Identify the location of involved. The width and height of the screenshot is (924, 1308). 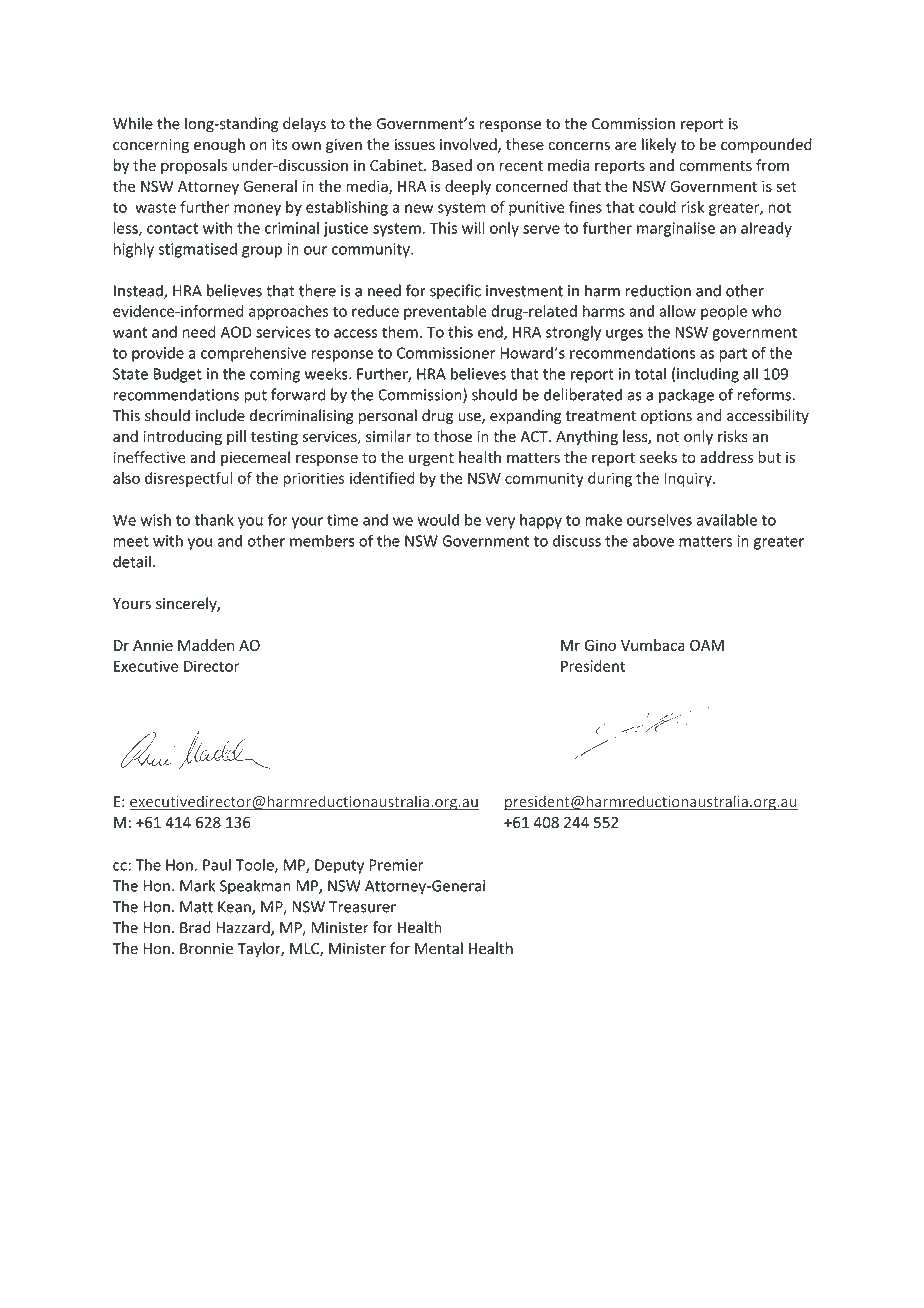
(469, 145).
